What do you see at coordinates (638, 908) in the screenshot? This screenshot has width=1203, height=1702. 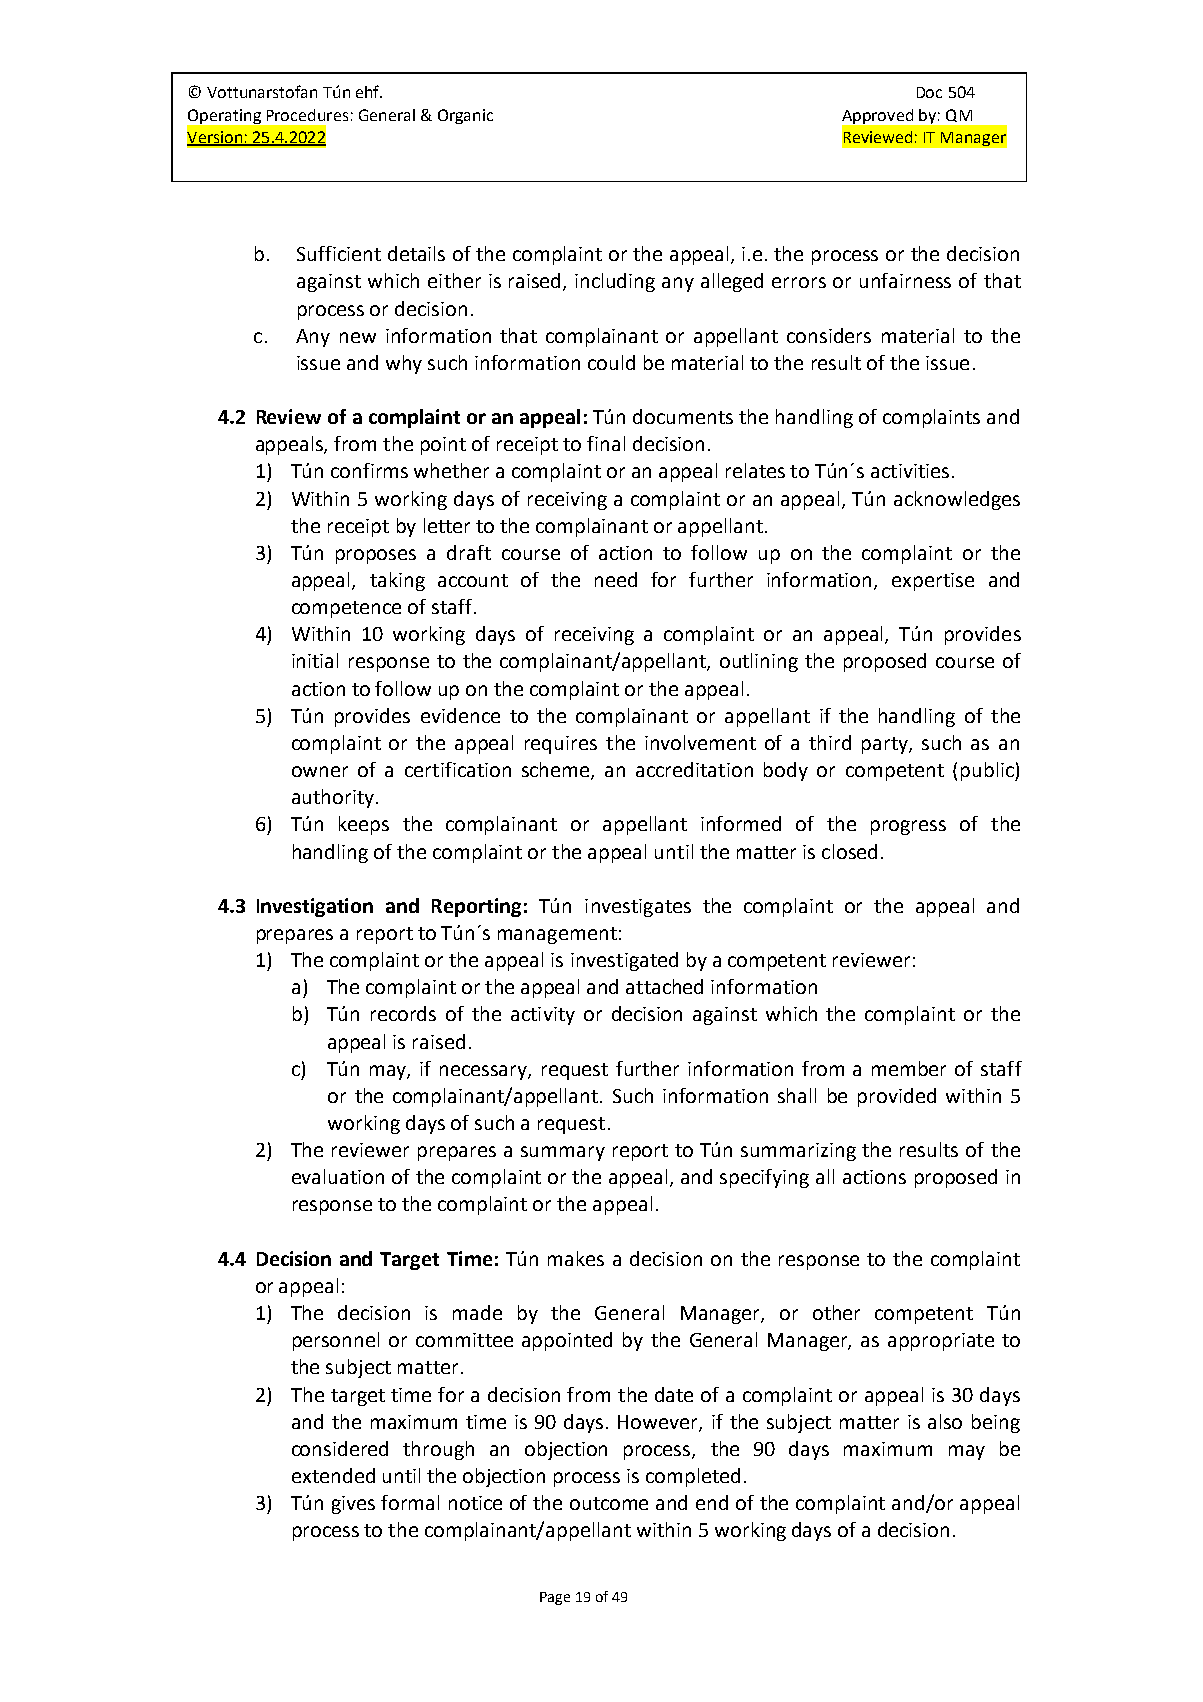 I see `investigates` at bounding box center [638, 908].
